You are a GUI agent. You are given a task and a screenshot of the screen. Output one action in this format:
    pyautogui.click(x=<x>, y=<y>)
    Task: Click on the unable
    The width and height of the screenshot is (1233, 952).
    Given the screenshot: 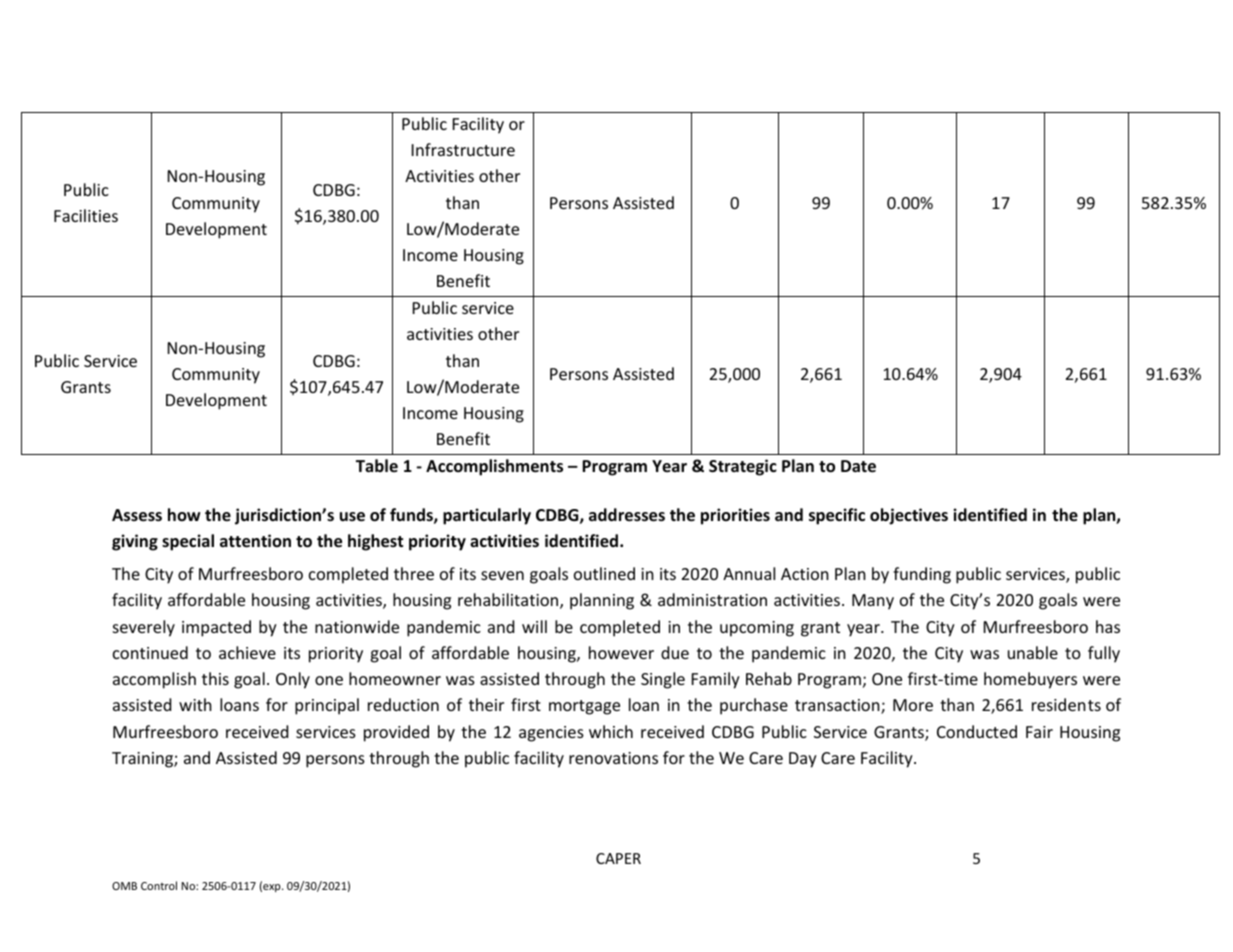 What is the action you would take?
    pyautogui.click(x=1033, y=652)
